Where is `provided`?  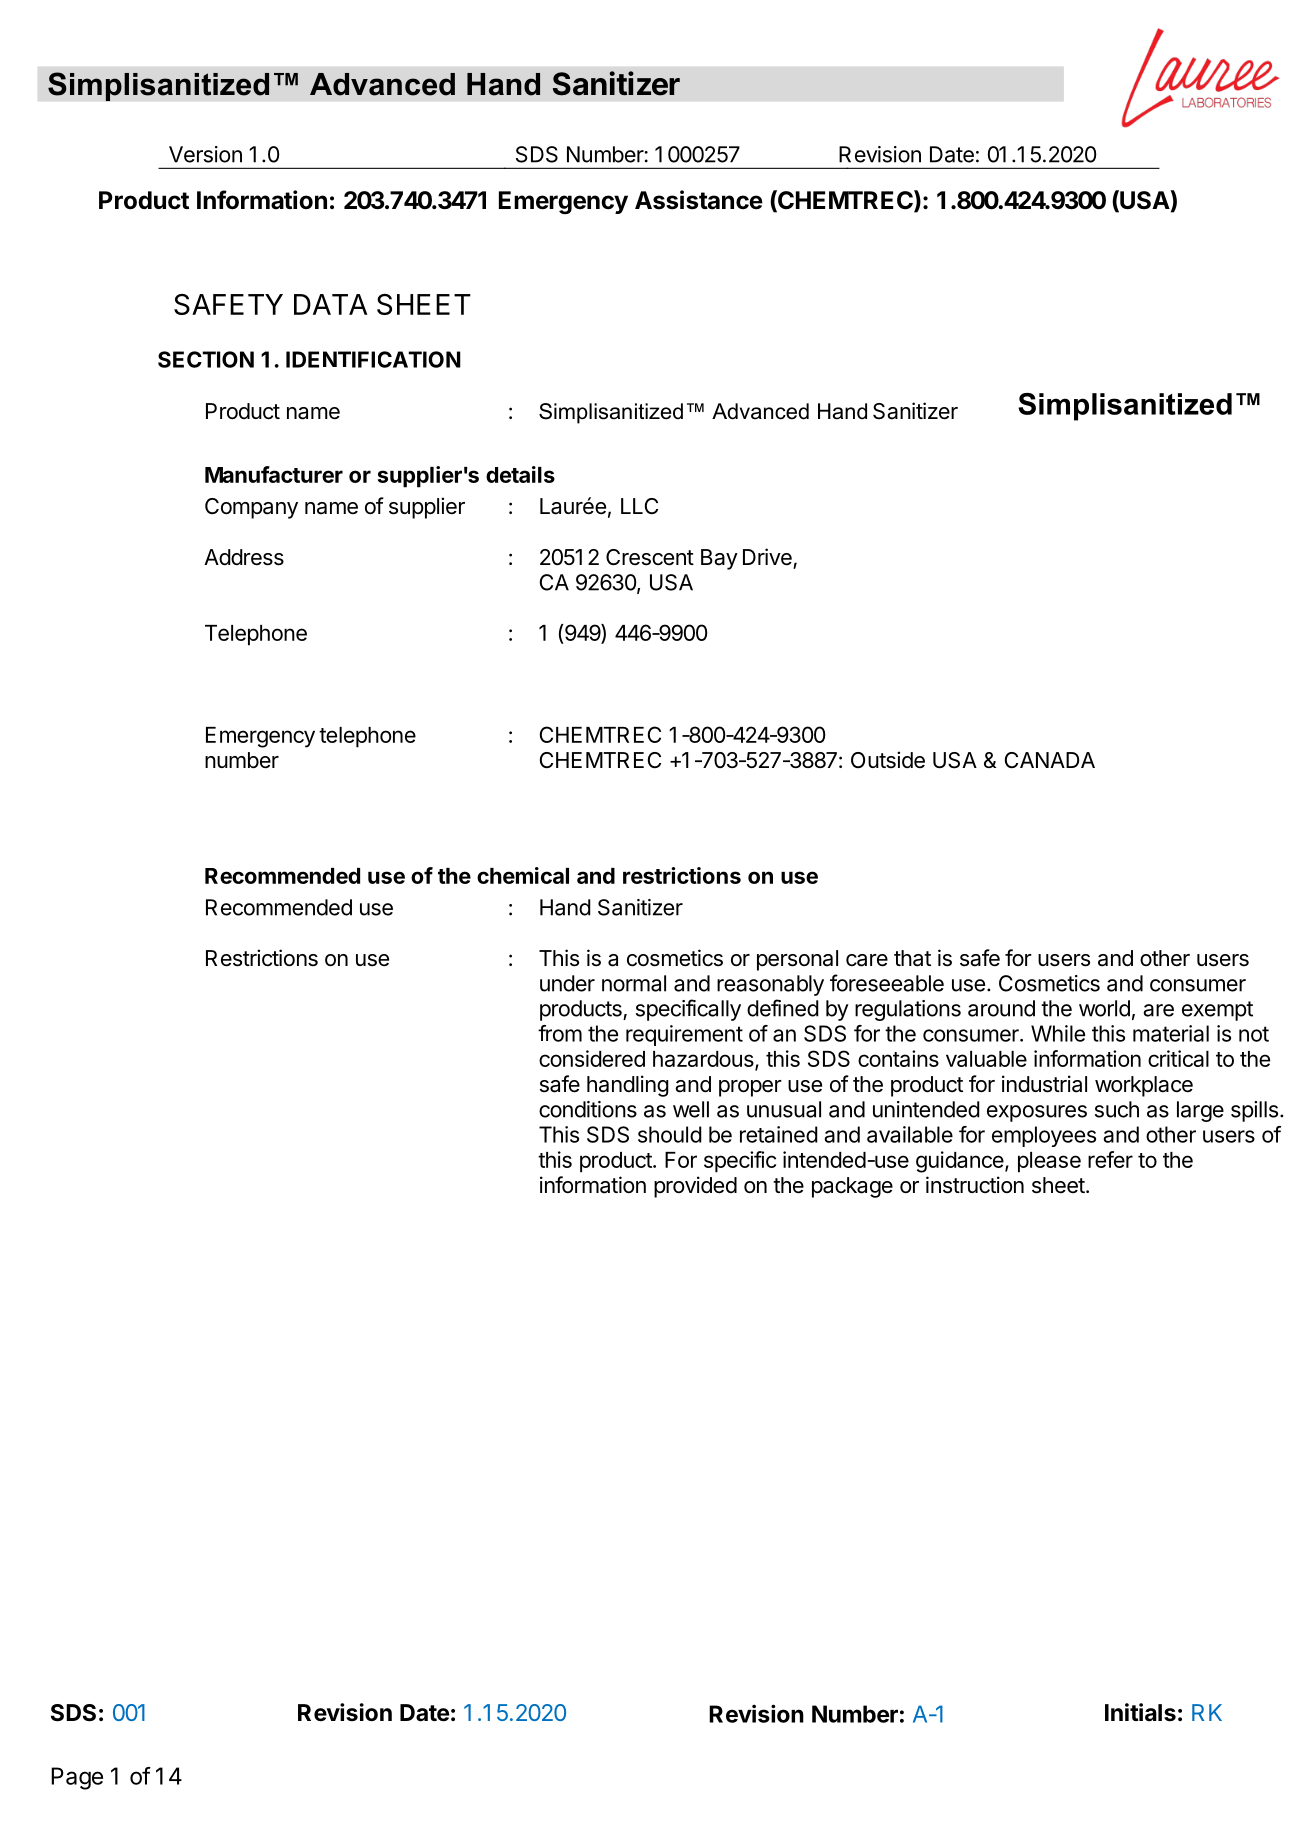
provided is located at coordinates (695, 1187).
